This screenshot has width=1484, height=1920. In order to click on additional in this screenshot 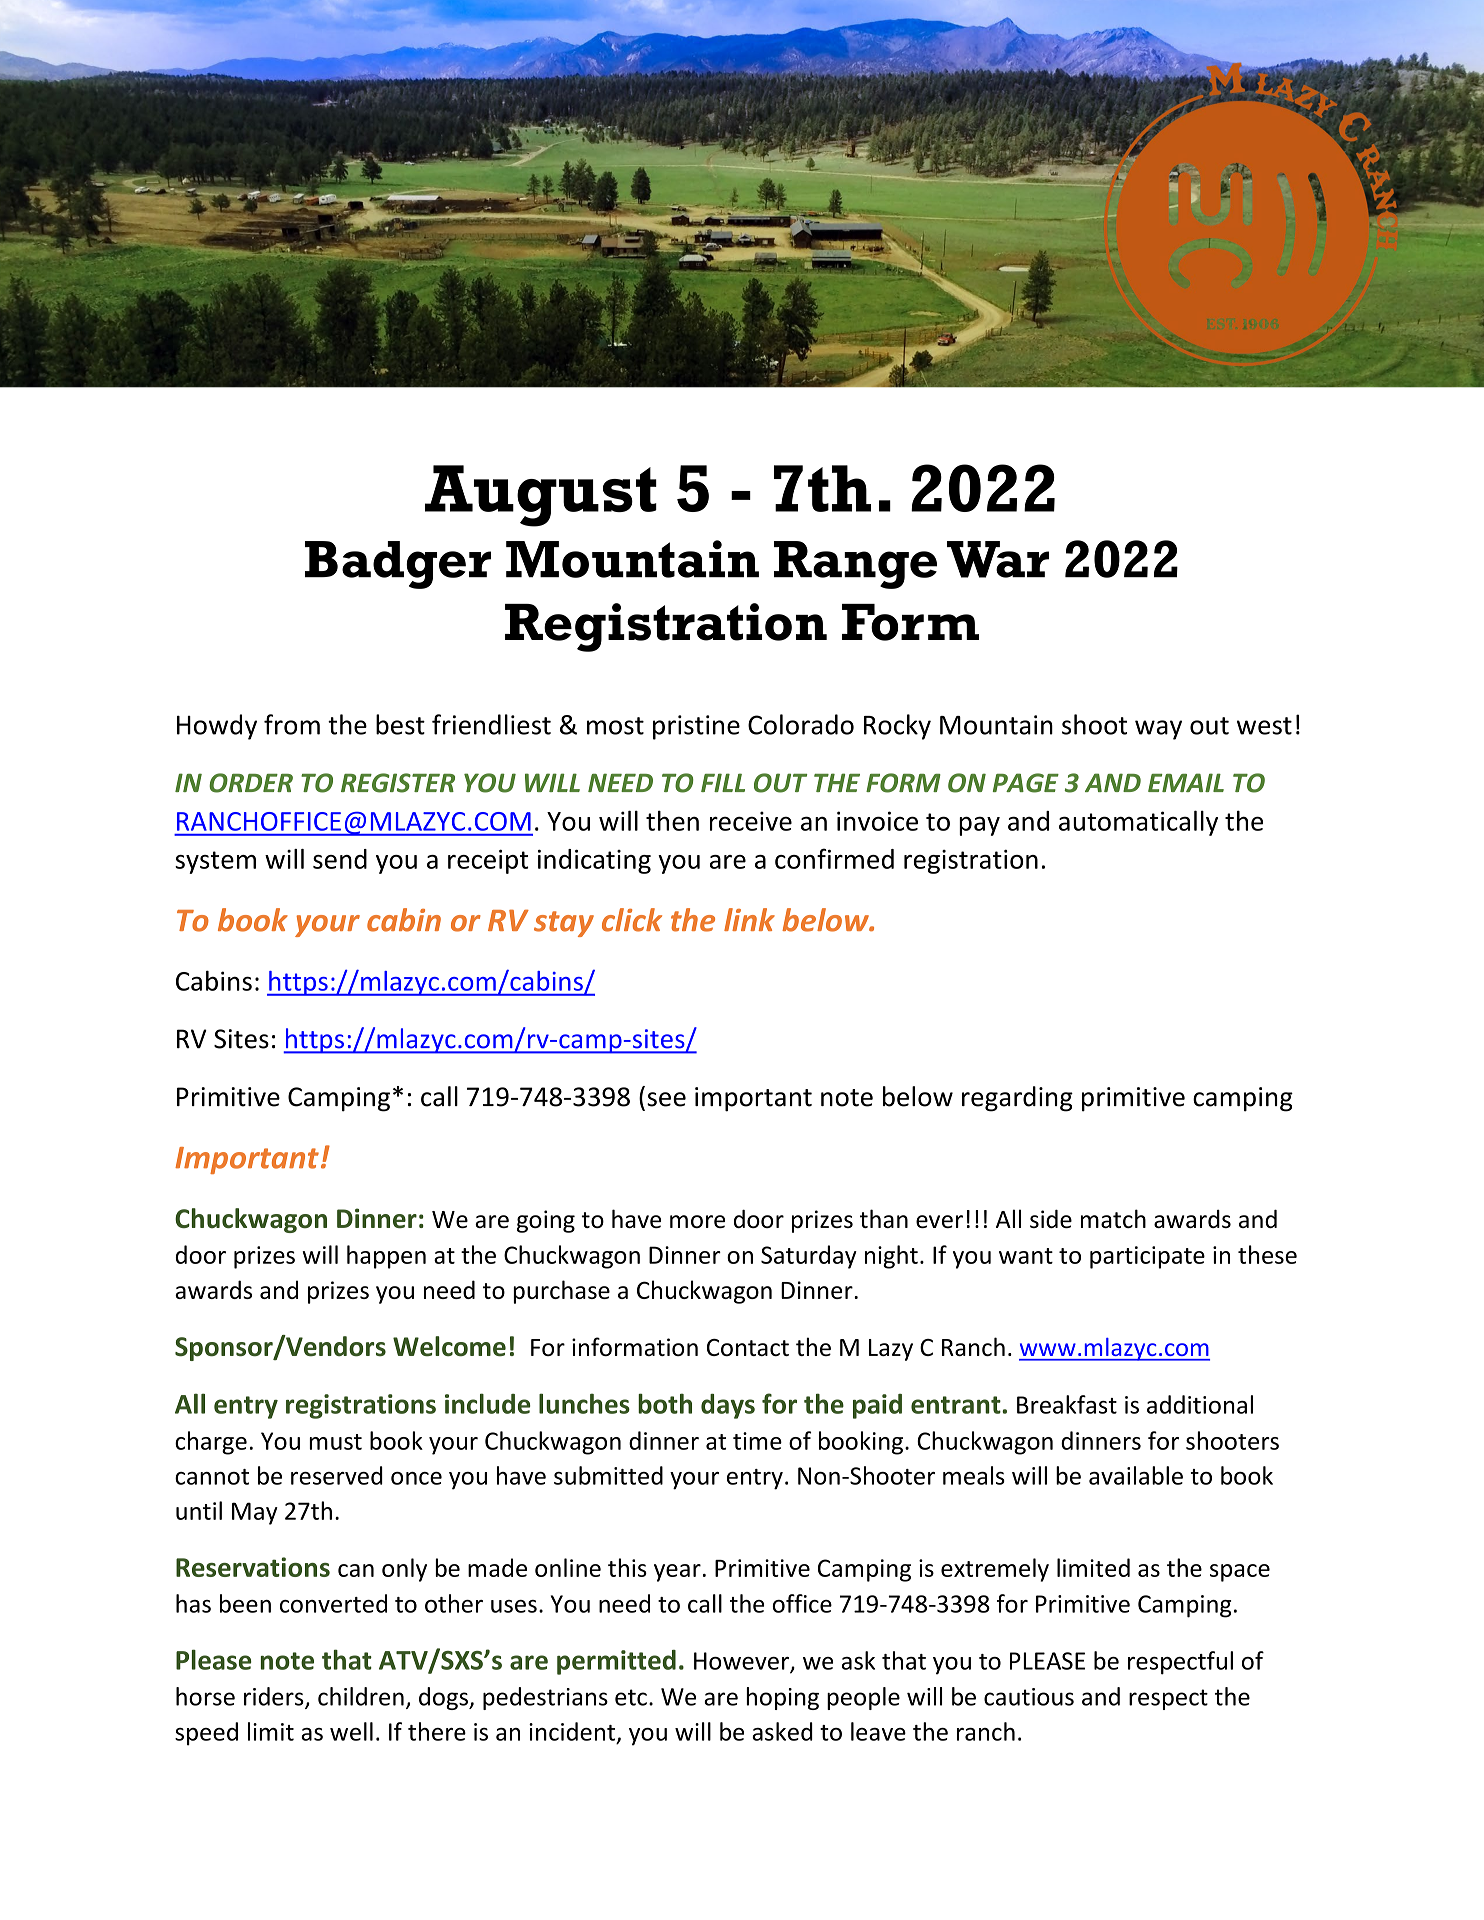, I will do `click(1200, 1404)`.
